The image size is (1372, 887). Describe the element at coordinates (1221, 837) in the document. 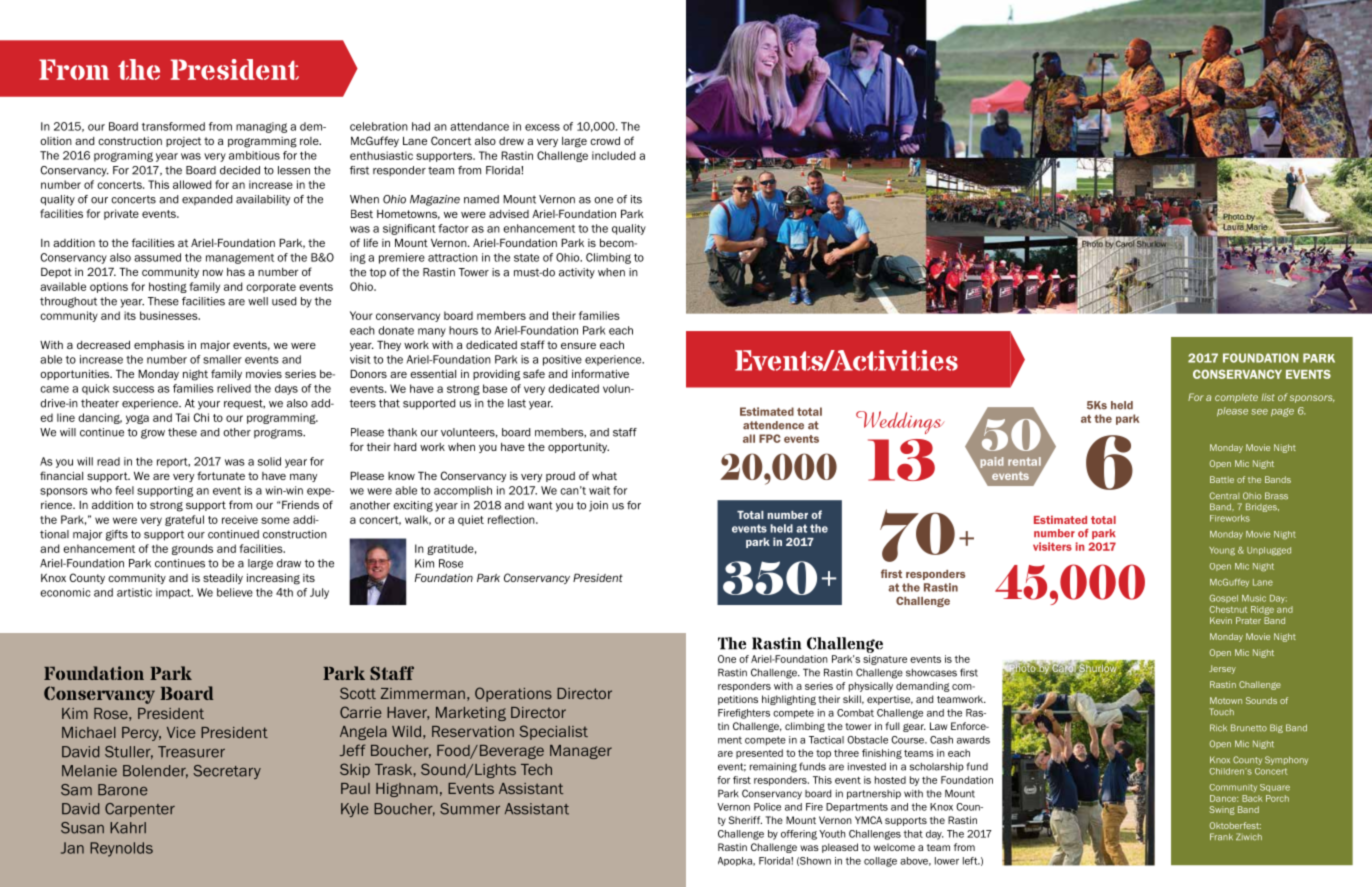

I see `Frank` at that location.
